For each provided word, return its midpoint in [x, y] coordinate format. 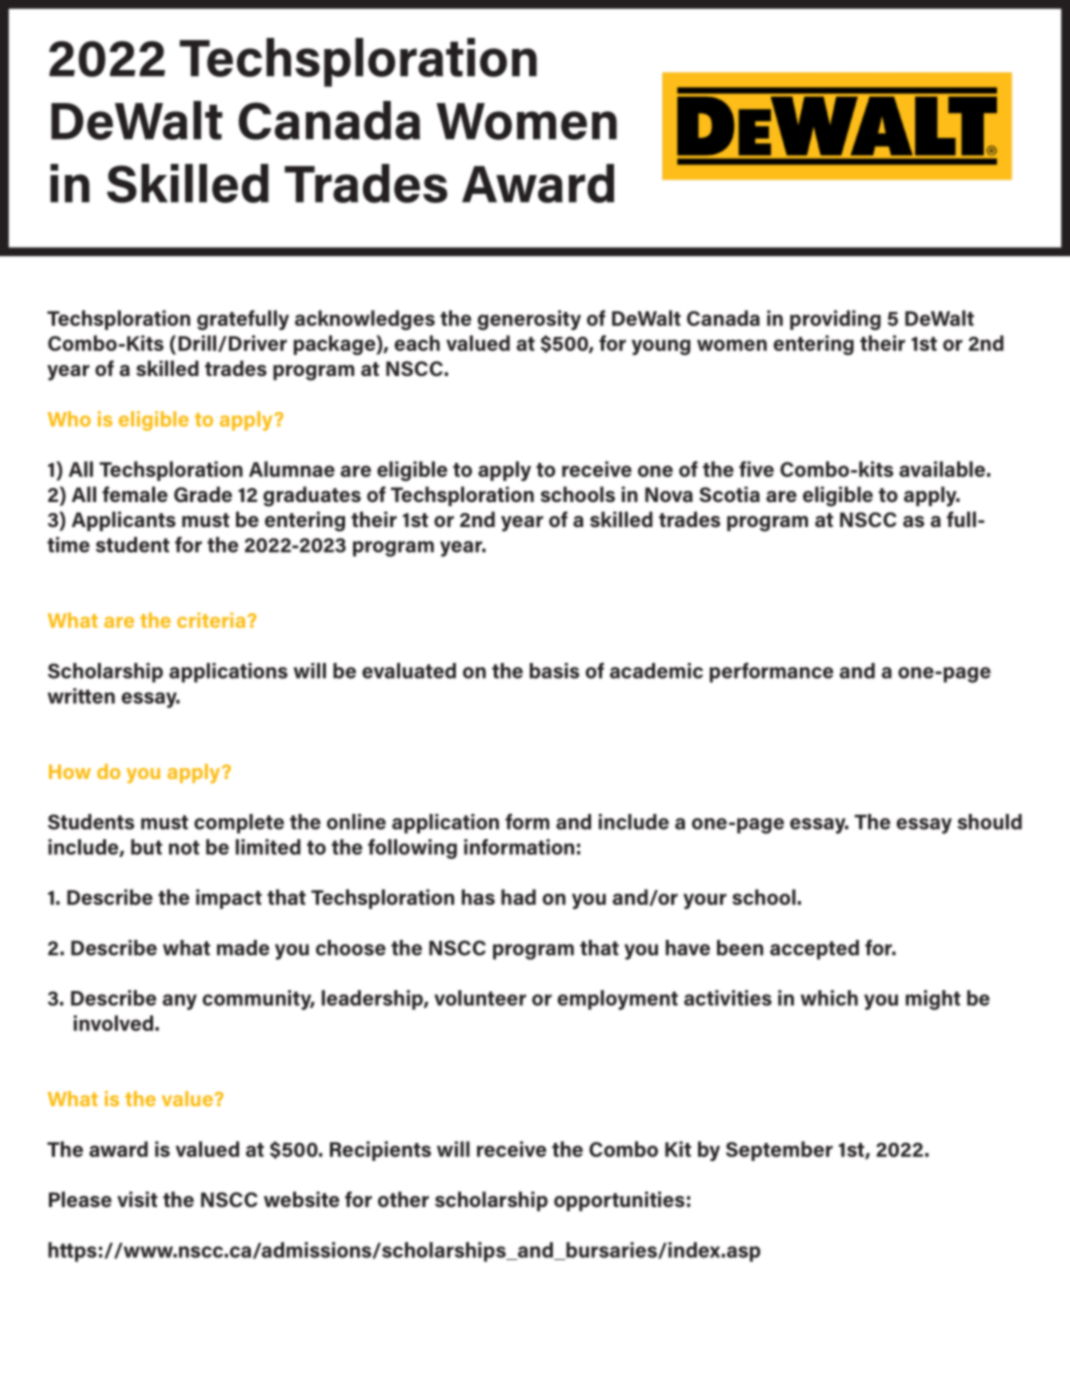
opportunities [619, 1201]
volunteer [480, 998]
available [942, 469]
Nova [669, 495]
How [70, 772]
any [179, 1002]
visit [137, 1199]
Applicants [124, 521]
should [989, 822]
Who [69, 419]
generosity [529, 320]
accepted [814, 950]
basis [554, 671]
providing [835, 320]
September [779, 1151]
